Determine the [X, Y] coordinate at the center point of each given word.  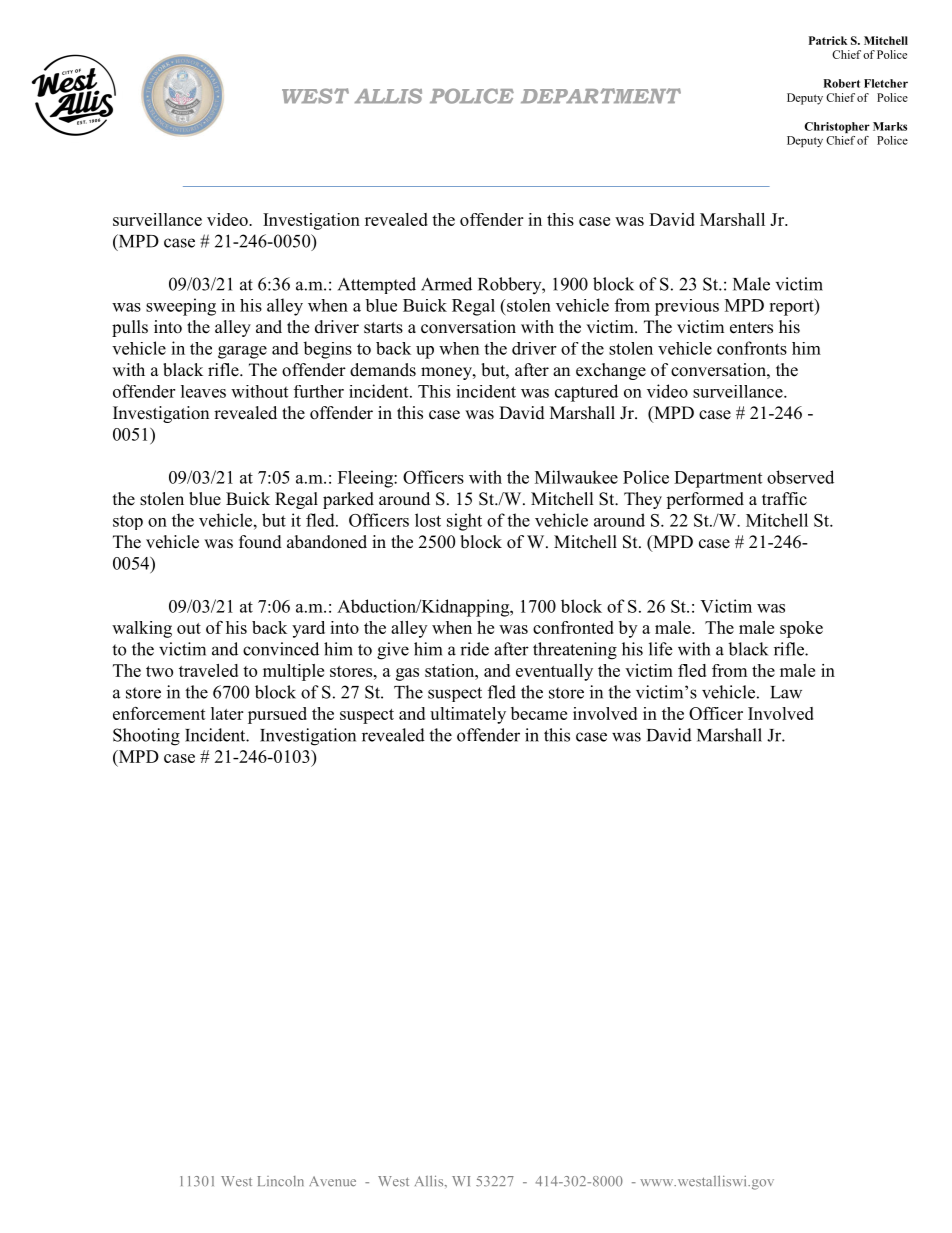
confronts [752, 348]
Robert [841, 83]
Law [786, 692]
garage [242, 352]
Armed [446, 284]
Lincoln [281, 1181]
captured [586, 393]
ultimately [468, 715]
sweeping [181, 307]
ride [474, 649]
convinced [281, 649]
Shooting [146, 737]
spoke [801, 629]
